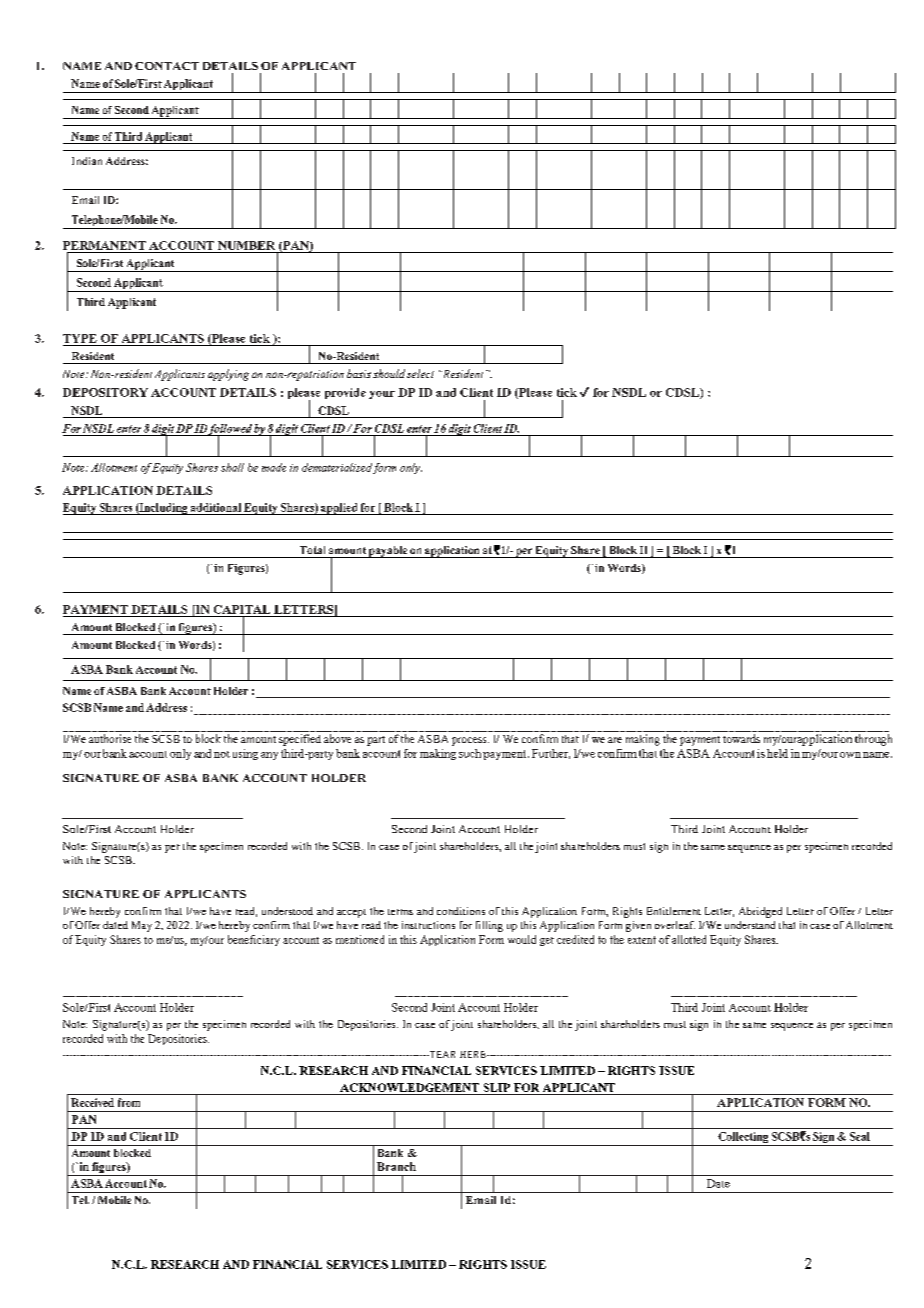  I want to click on SLIP, so click(497, 1087).
